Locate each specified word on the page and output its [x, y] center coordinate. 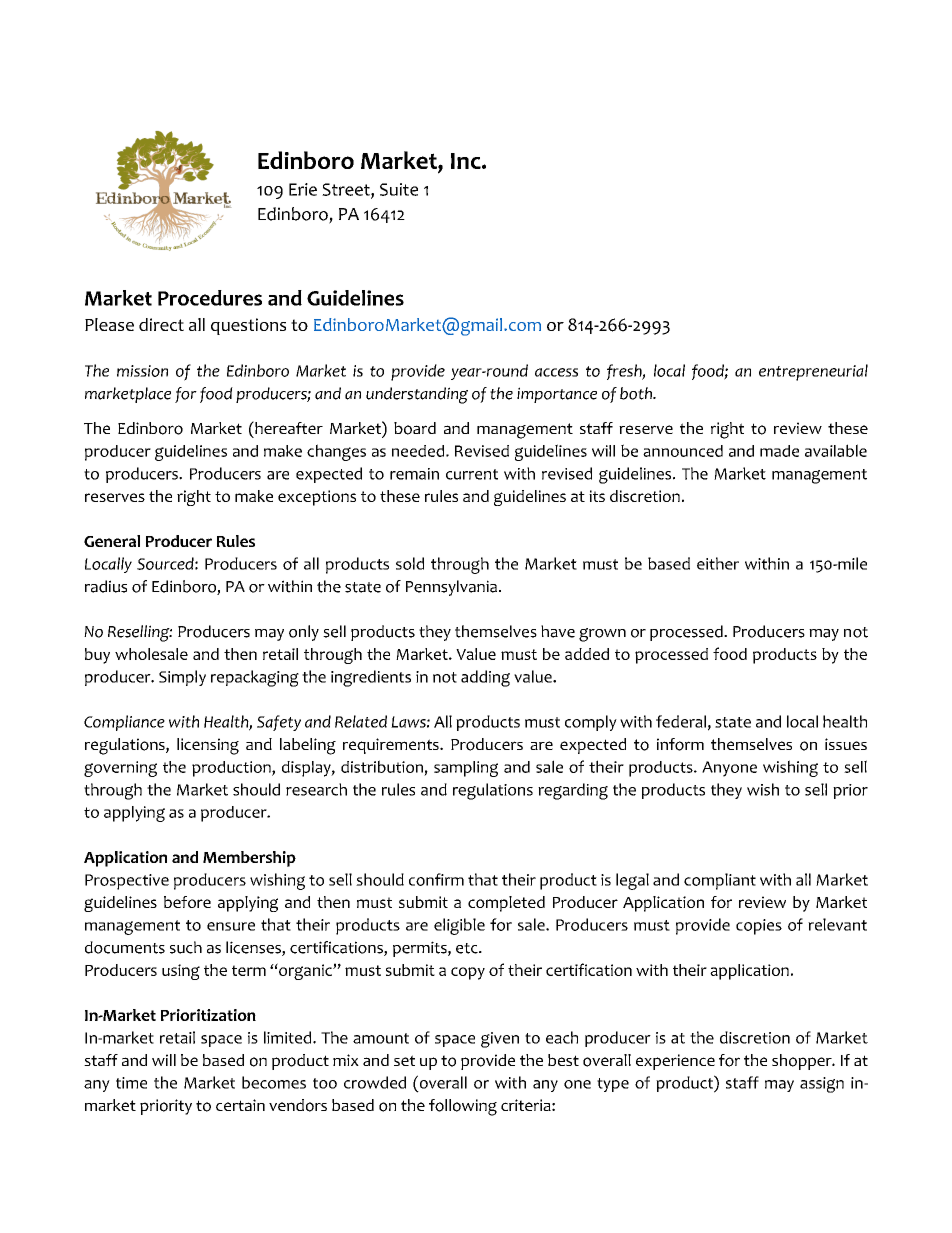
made [779, 451]
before [187, 902]
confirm [436, 879]
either [718, 563]
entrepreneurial [813, 372]
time [131, 1083]
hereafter [288, 427]
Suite [399, 189]
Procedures [210, 298]
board [415, 428]
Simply [182, 678]
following [463, 1107]
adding [485, 678]
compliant [720, 881]
